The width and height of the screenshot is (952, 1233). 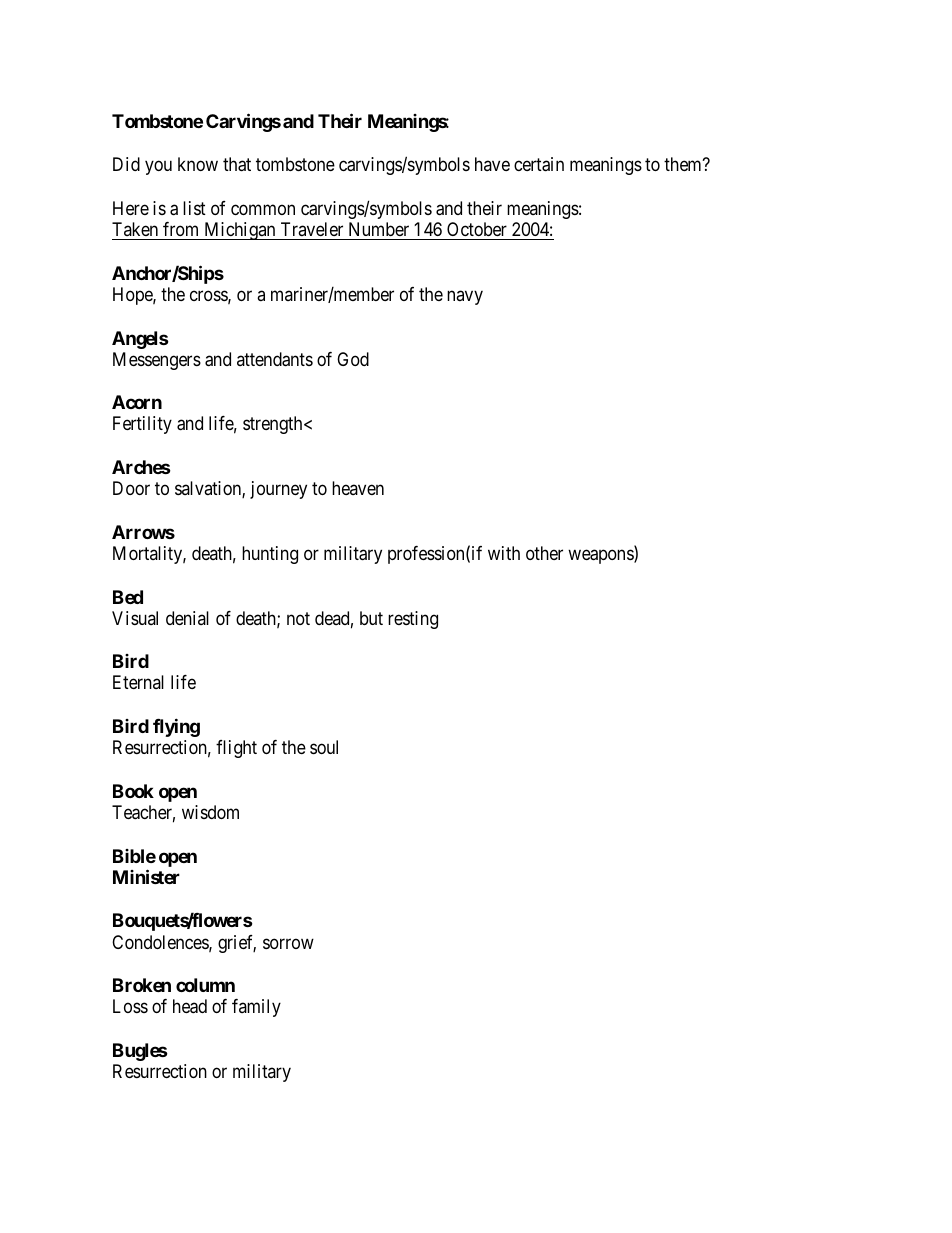 I want to click on wisdom, so click(x=210, y=812).
